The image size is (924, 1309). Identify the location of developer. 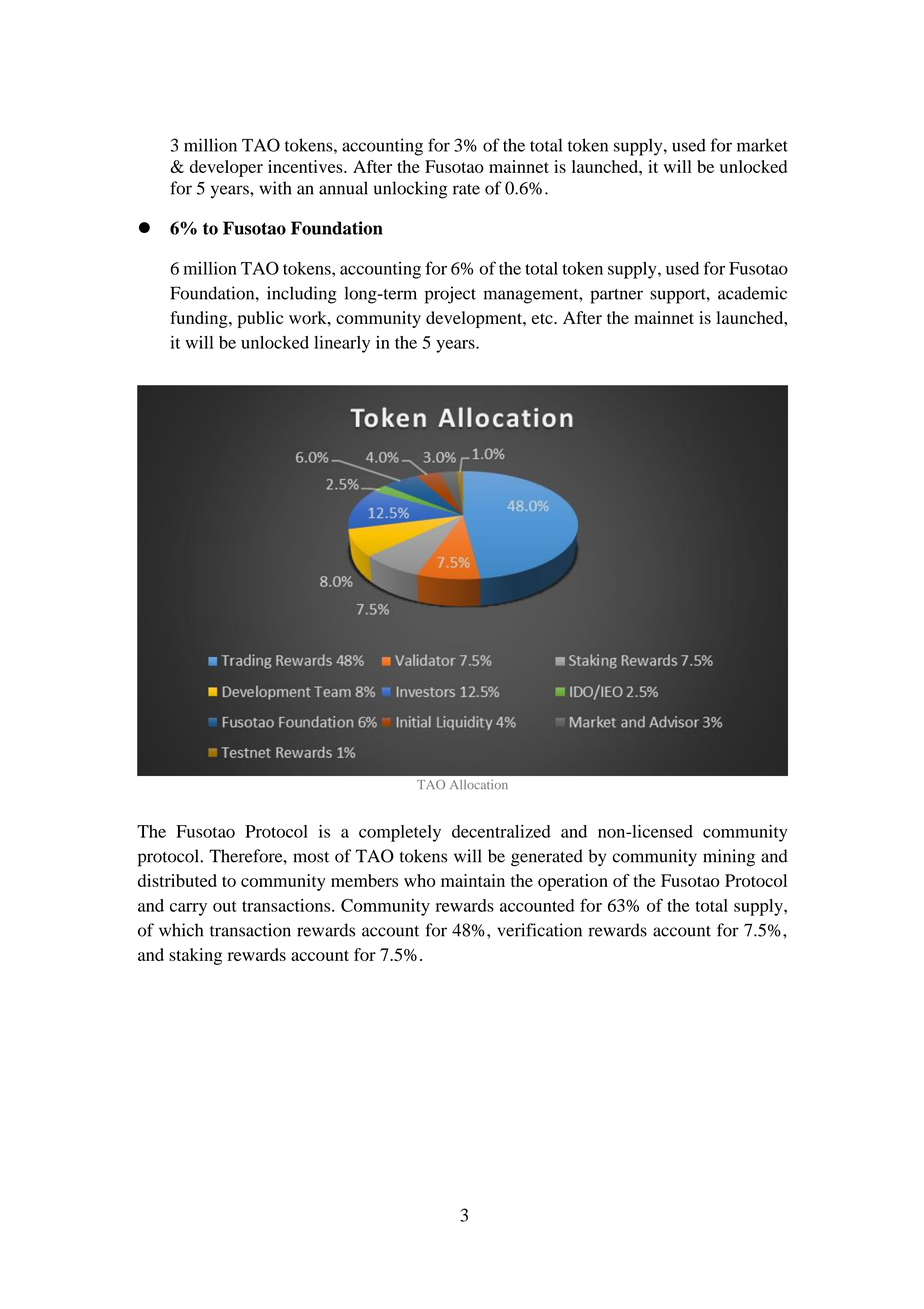
(226, 168).
